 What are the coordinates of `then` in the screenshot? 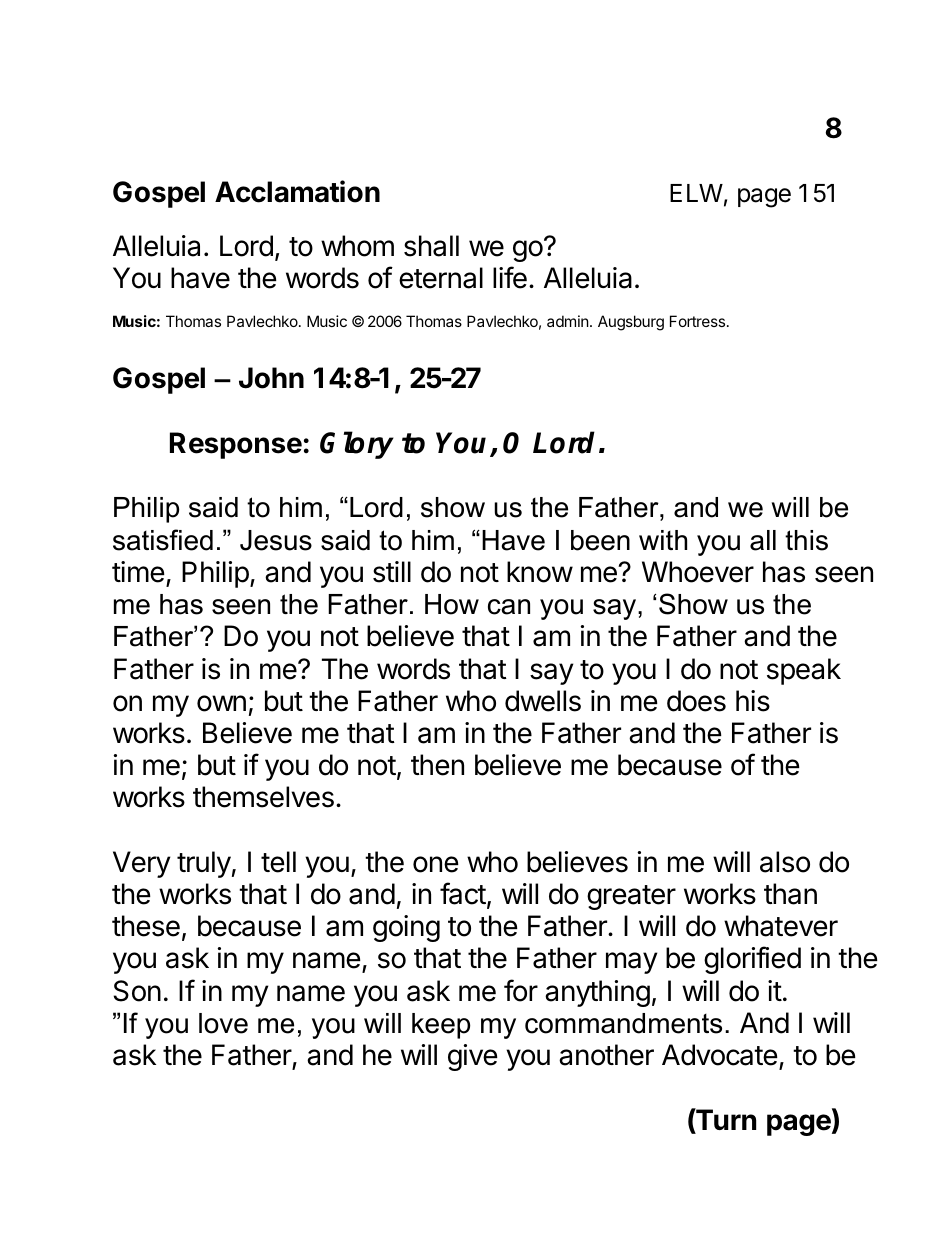 It's located at (437, 765).
